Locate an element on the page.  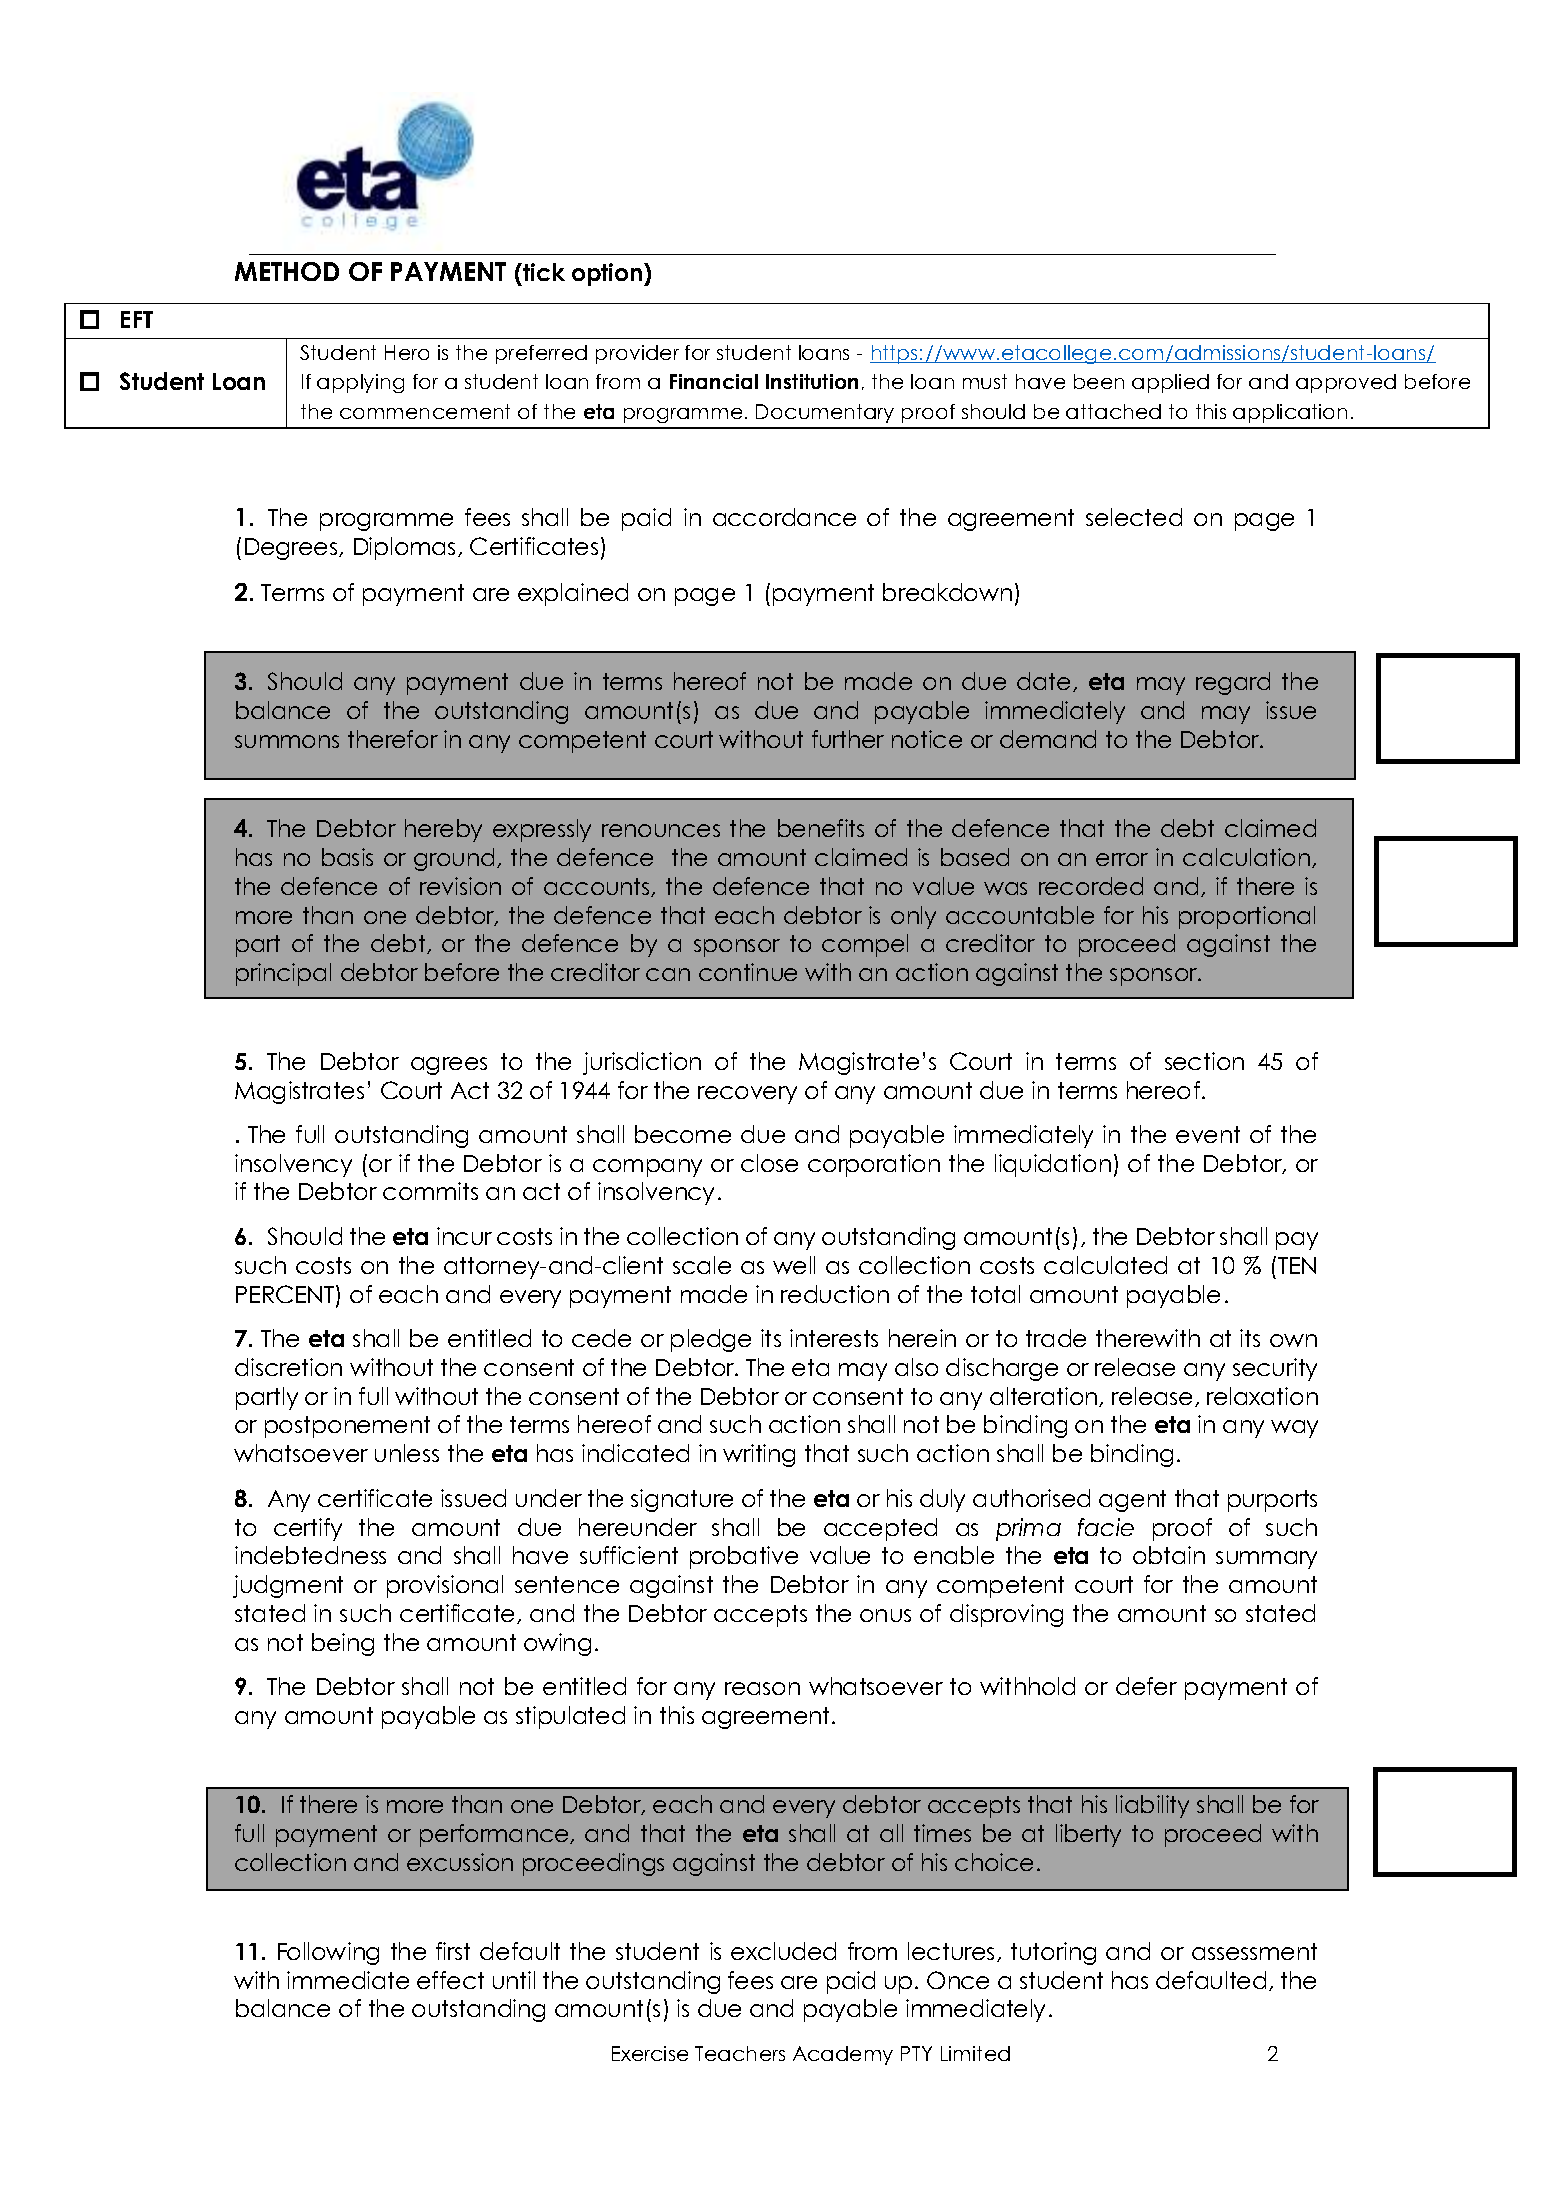
applied is located at coordinates (1170, 383).
